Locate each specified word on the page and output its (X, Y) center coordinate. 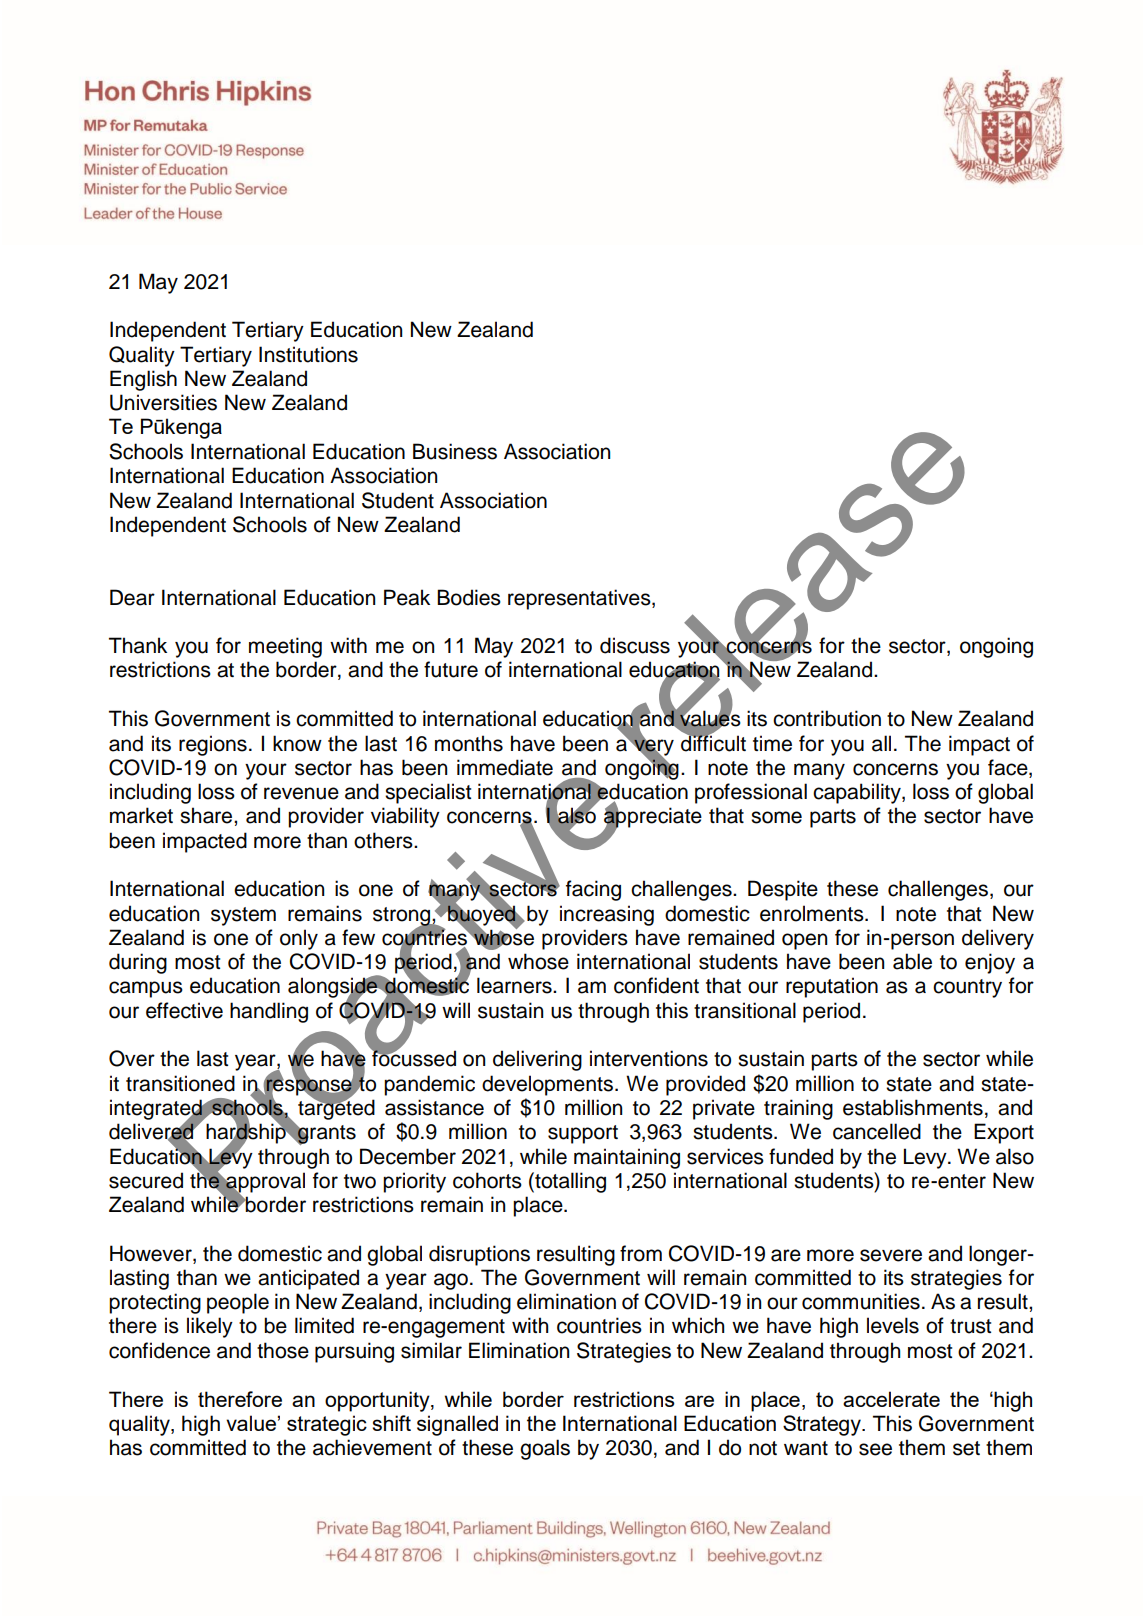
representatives (580, 599)
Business (455, 451)
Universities (163, 402)
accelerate (891, 1399)
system (243, 916)
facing (593, 890)
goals (545, 1449)
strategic (327, 1425)
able (912, 961)
